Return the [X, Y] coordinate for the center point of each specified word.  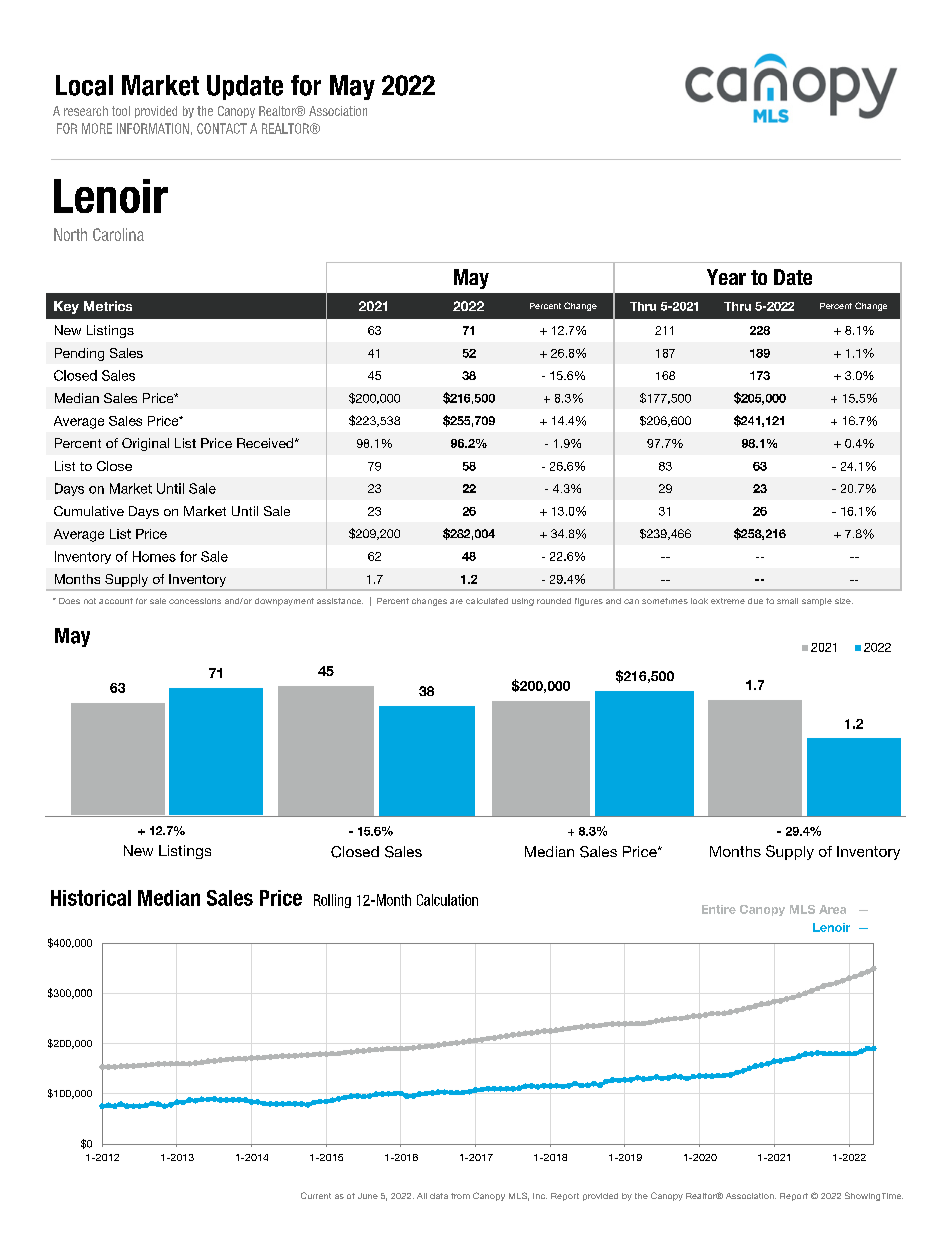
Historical [91, 898]
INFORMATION [153, 128]
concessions [195, 601]
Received [266, 443]
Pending [79, 354]
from [460, 1196]
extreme [728, 601]
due [755, 601]
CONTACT [222, 128]
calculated [487, 601]
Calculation [447, 900]
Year [726, 277]
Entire [719, 909]
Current [316, 1195]
